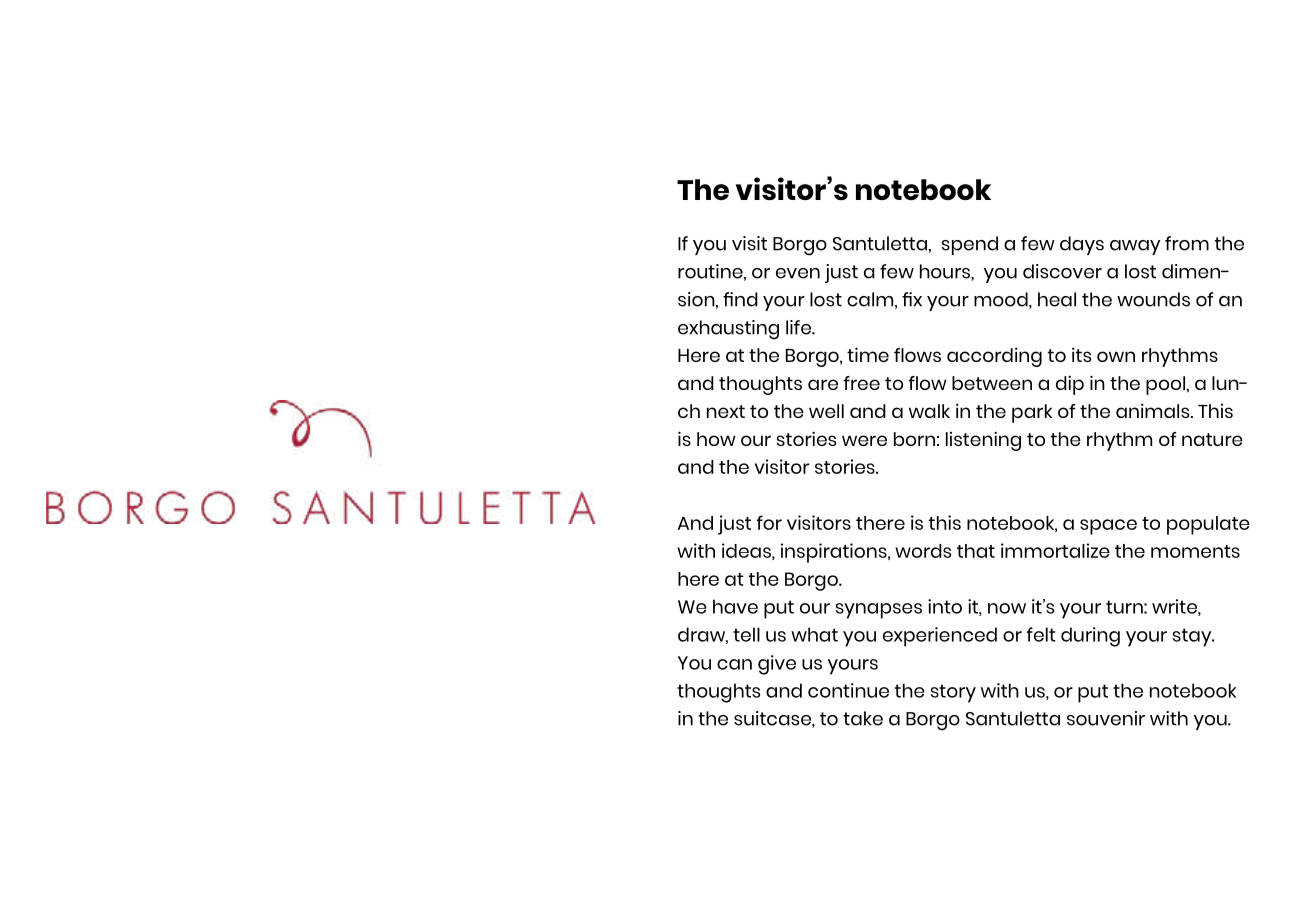  What do you see at coordinates (970, 245) in the screenshot?
I see `spend` at bounding box center [970, 245].
